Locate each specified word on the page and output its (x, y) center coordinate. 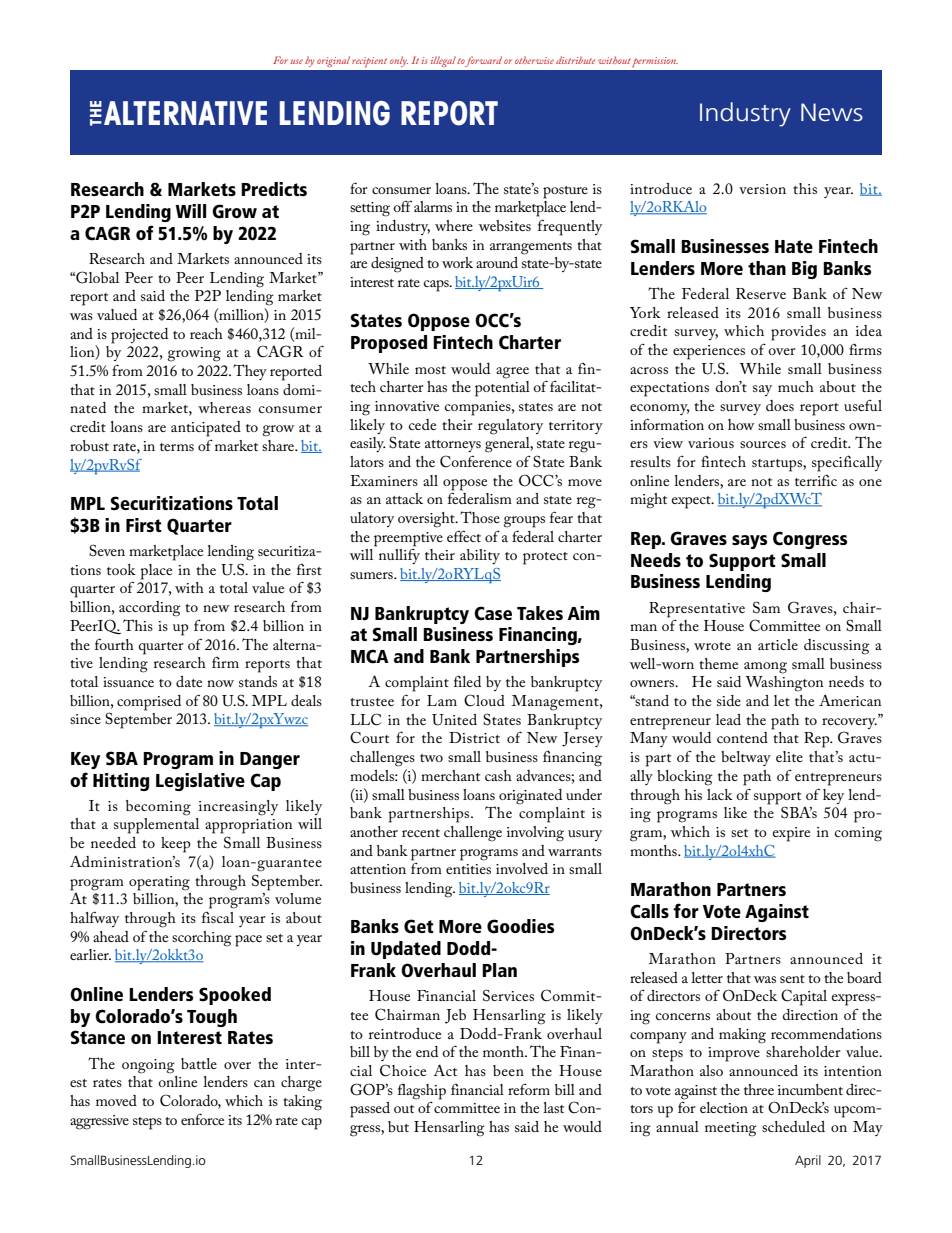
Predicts (274, 189)
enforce (202, 1119)
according (150, 609)
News (832, 112)
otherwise (534, 60)
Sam (766, 607)
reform (529, 1089)
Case (493, 613)
